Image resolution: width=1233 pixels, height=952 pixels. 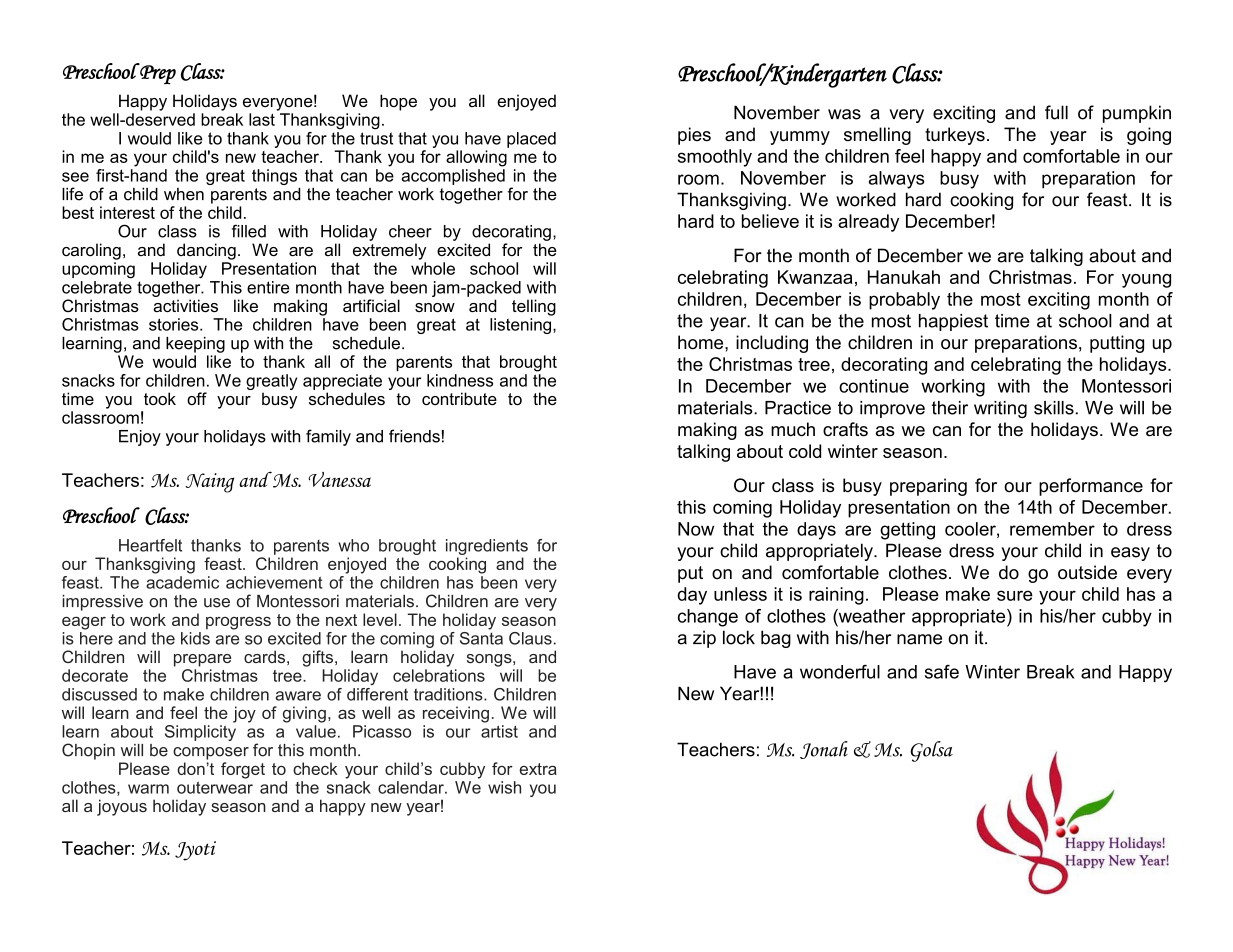 What do you see at coordinates (534, 307) in the document?
I see `telling` at bounding box center [534, 307].
